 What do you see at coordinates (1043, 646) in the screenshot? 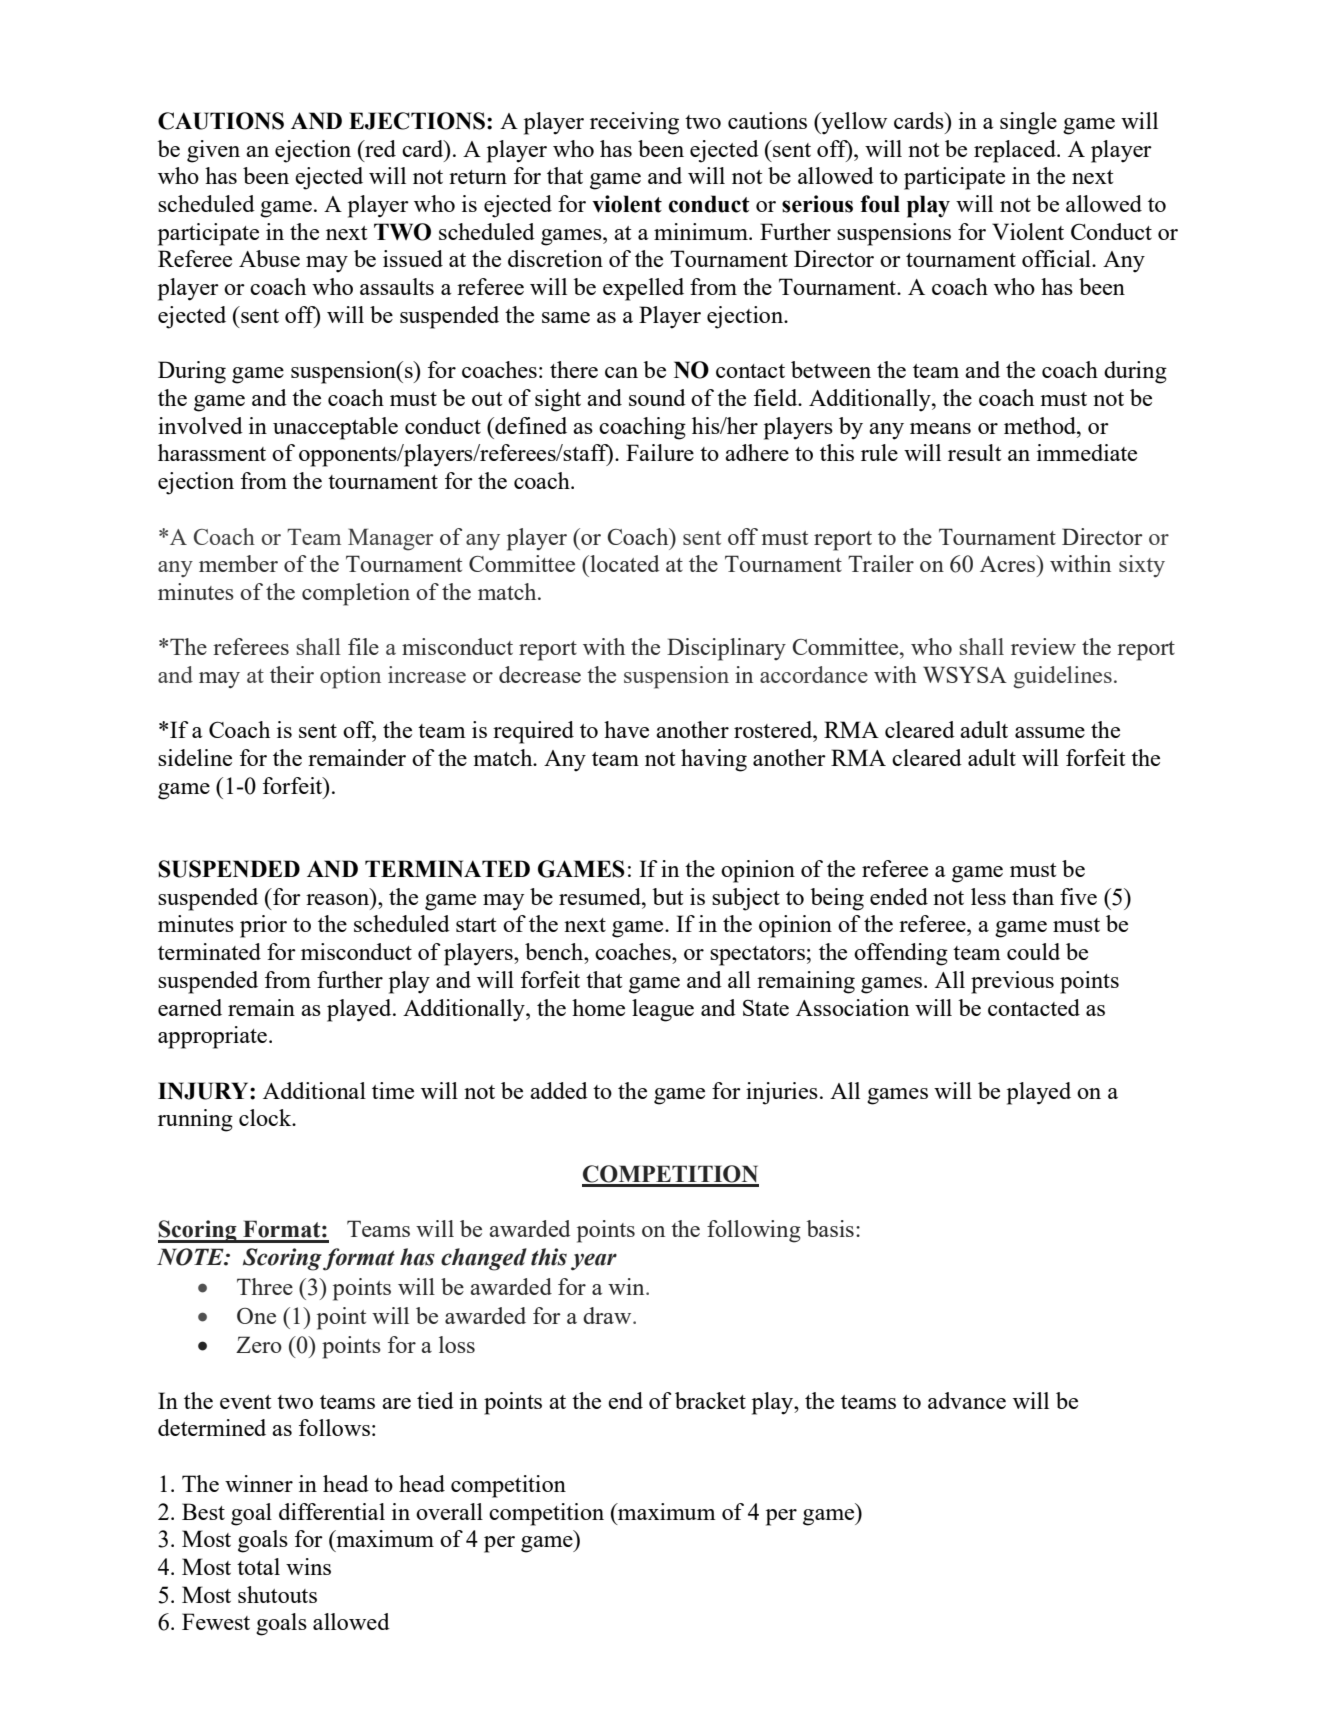
I see `review` at bounding box center [1043, 646].
